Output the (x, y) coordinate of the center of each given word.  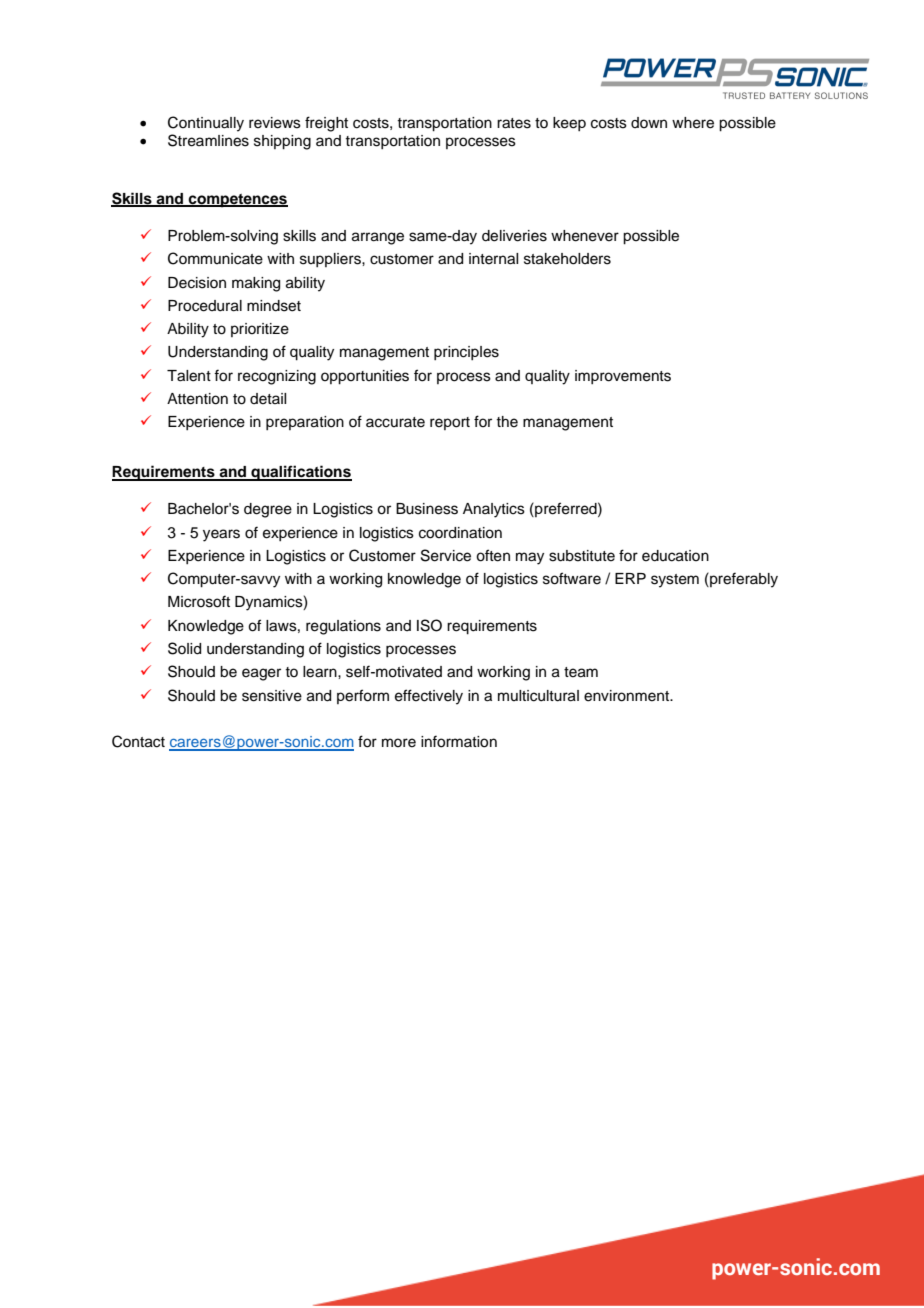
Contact (138, 741)
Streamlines (208, 140)
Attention (197, 399)
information (459, 741)
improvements (623, 377)
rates (514, 123)
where (693, 123)
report (450, 423)
